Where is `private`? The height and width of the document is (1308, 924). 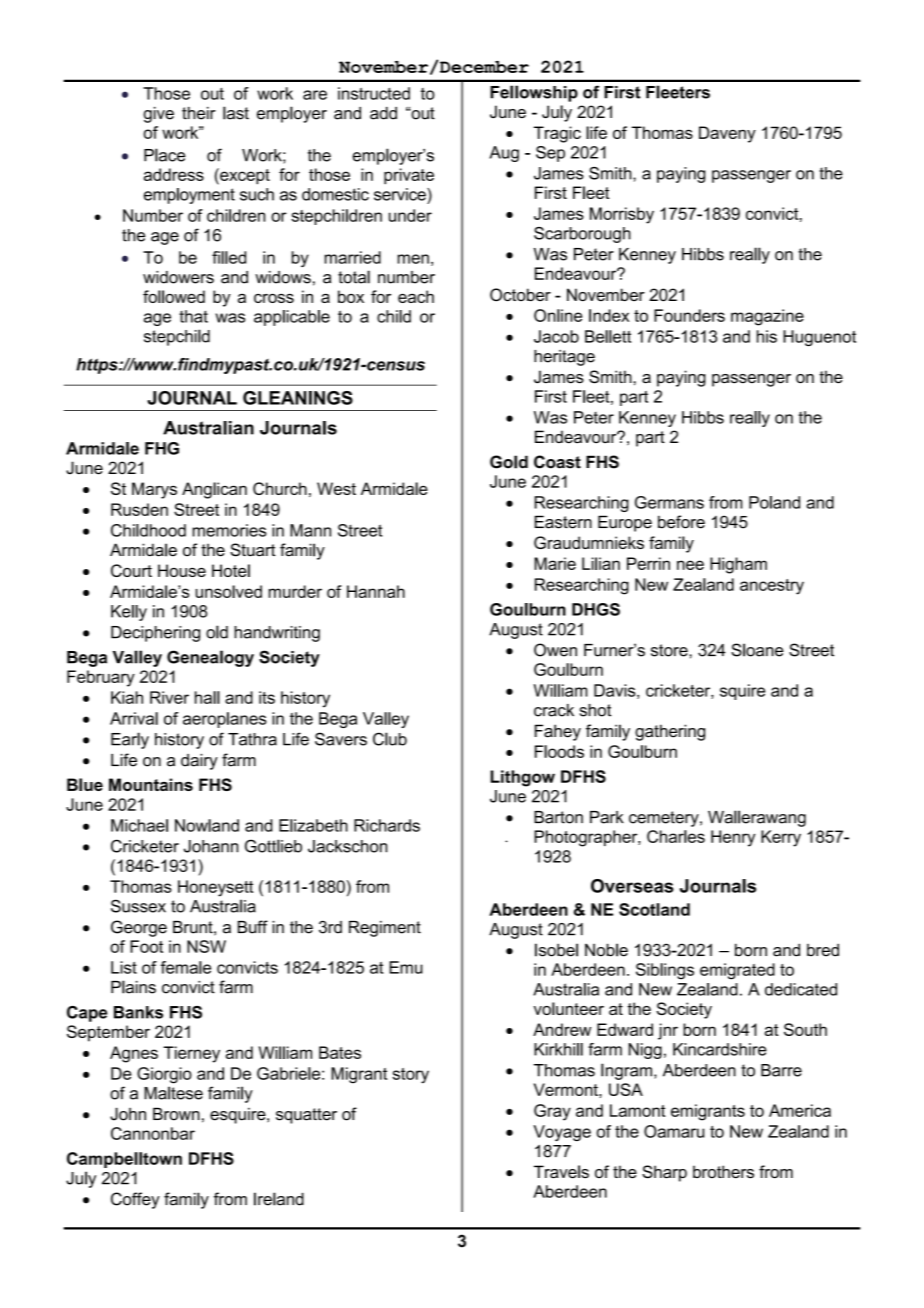
private is located at coordinates (409, 176).
